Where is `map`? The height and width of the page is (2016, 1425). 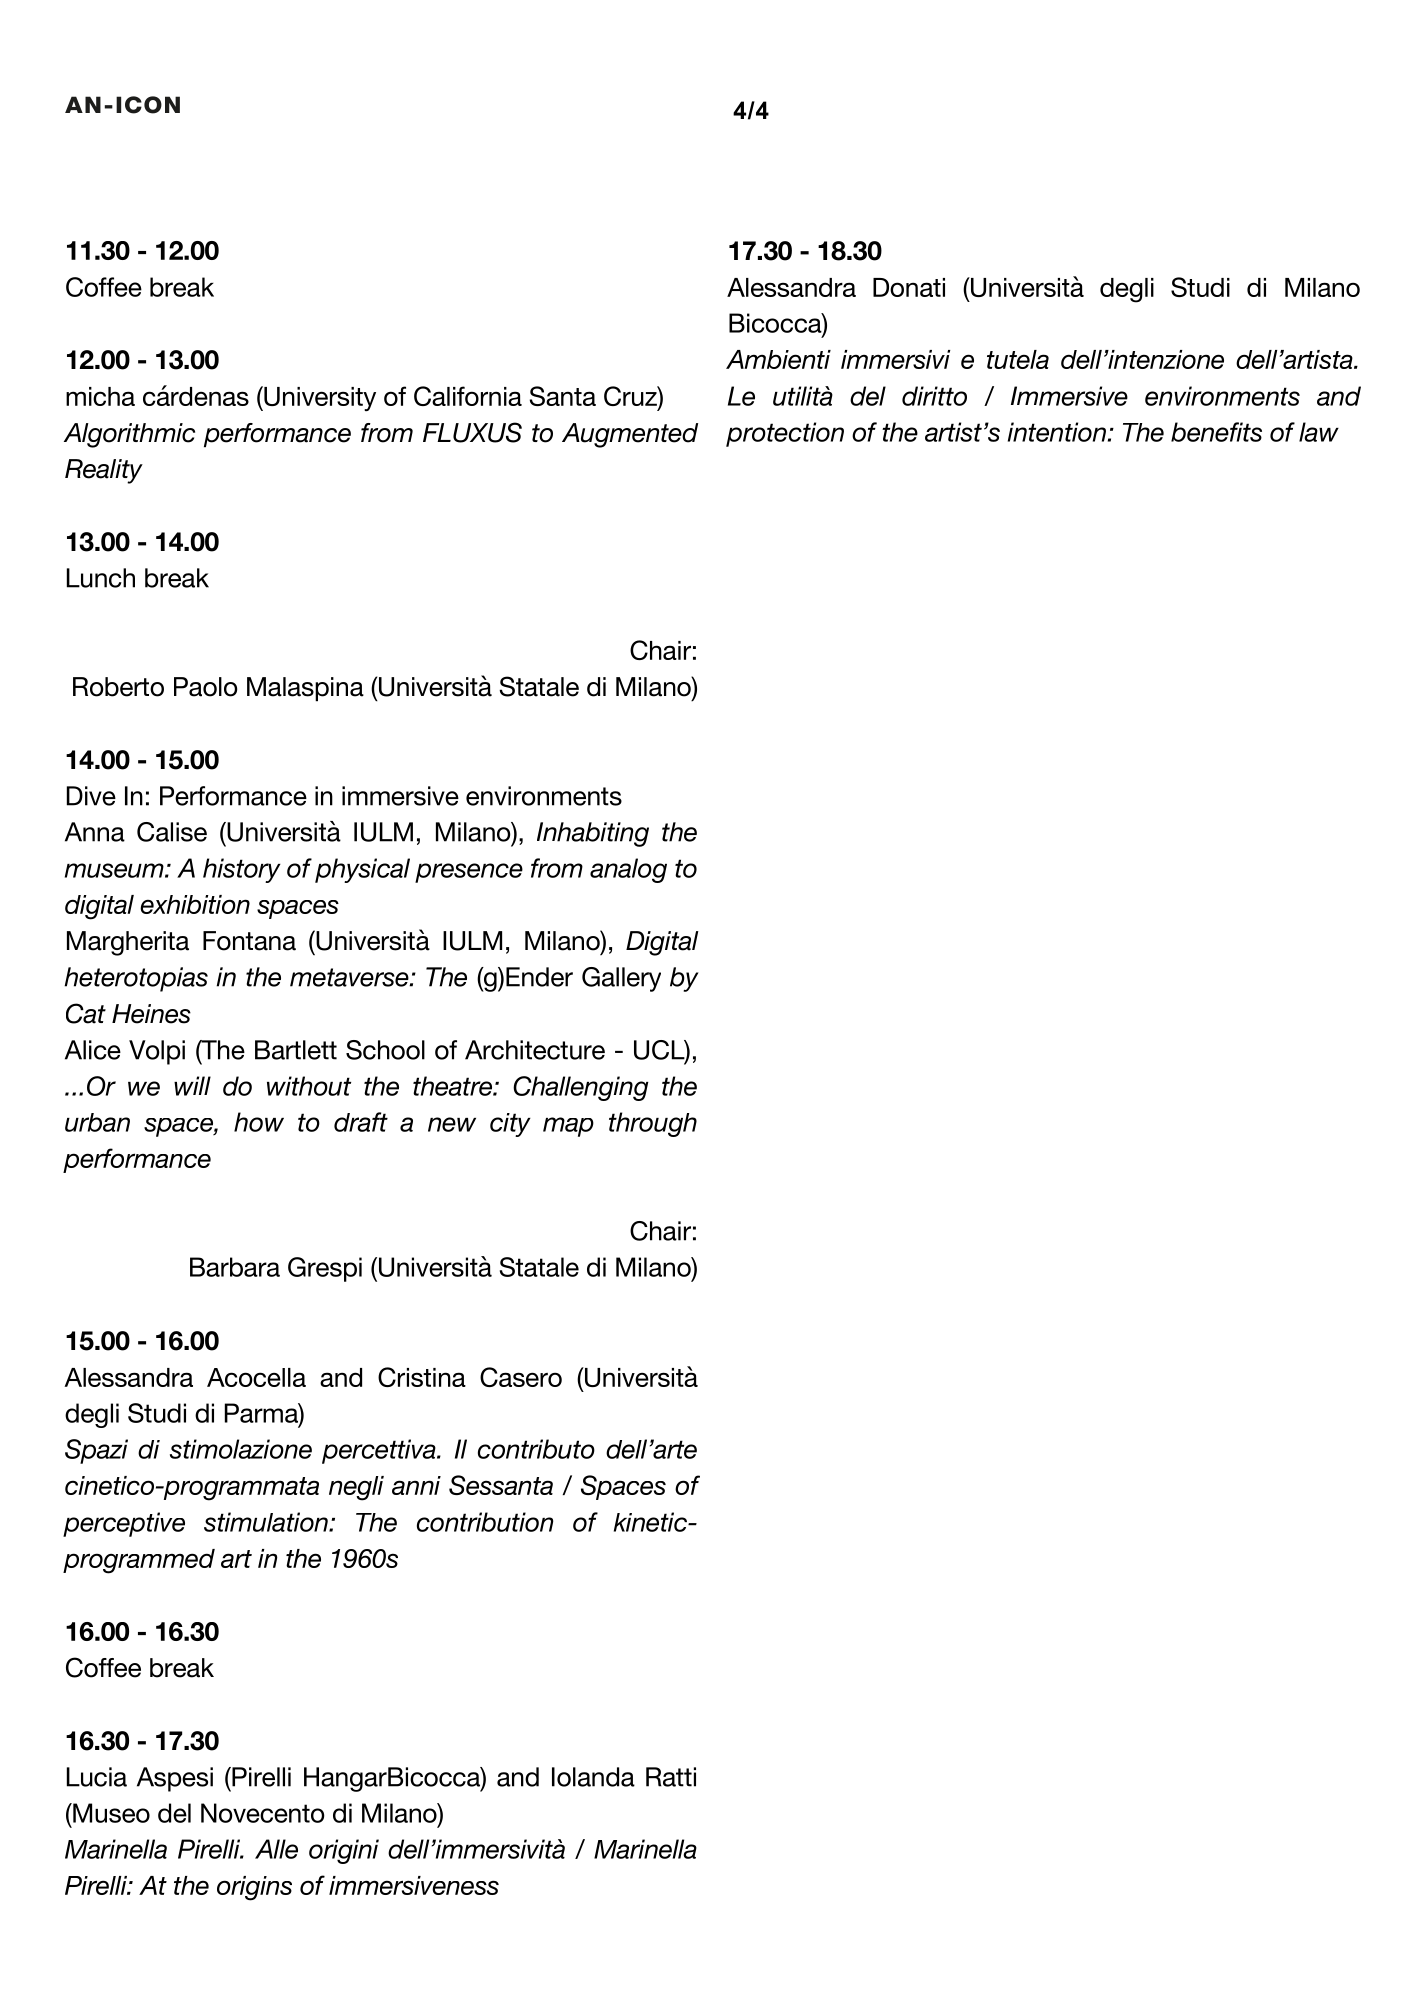
map is located at coordinates (568, 1127).
